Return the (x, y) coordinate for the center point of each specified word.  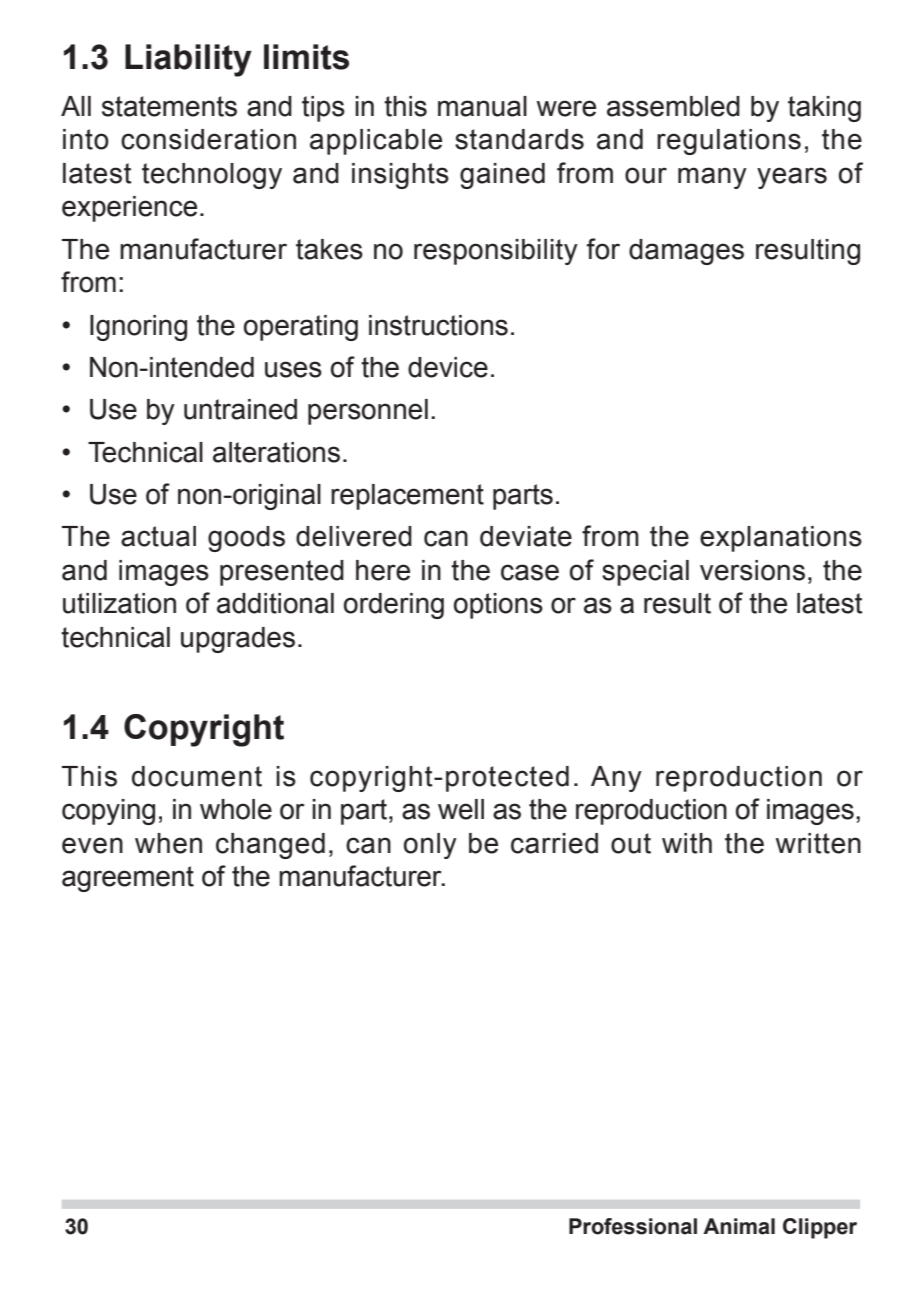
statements (169, 106)
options (498, 606)
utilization (119, 603)
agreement (128, 879)
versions (752, 570)
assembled (673, 106)
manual (482, 106)
